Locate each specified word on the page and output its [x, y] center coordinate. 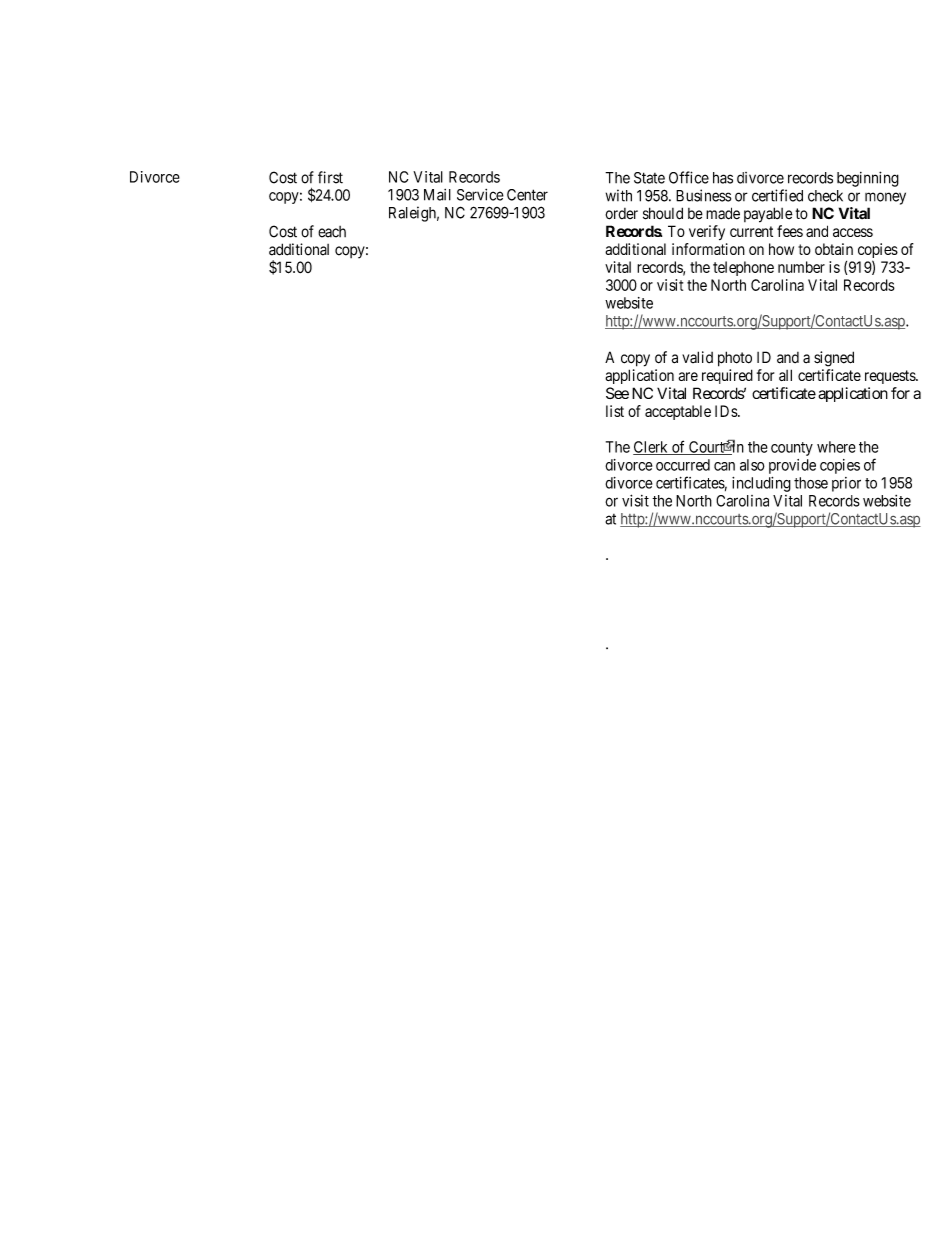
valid [697, 357]
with [619, 195]
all [785, 375]
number [801, 267]
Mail [437, 195]
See [617, 393]
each [332, 232]
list [615, 411]
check [825, 196]
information [708, 249]
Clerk [651, 448]
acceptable [678, 412]
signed [834, 359]
